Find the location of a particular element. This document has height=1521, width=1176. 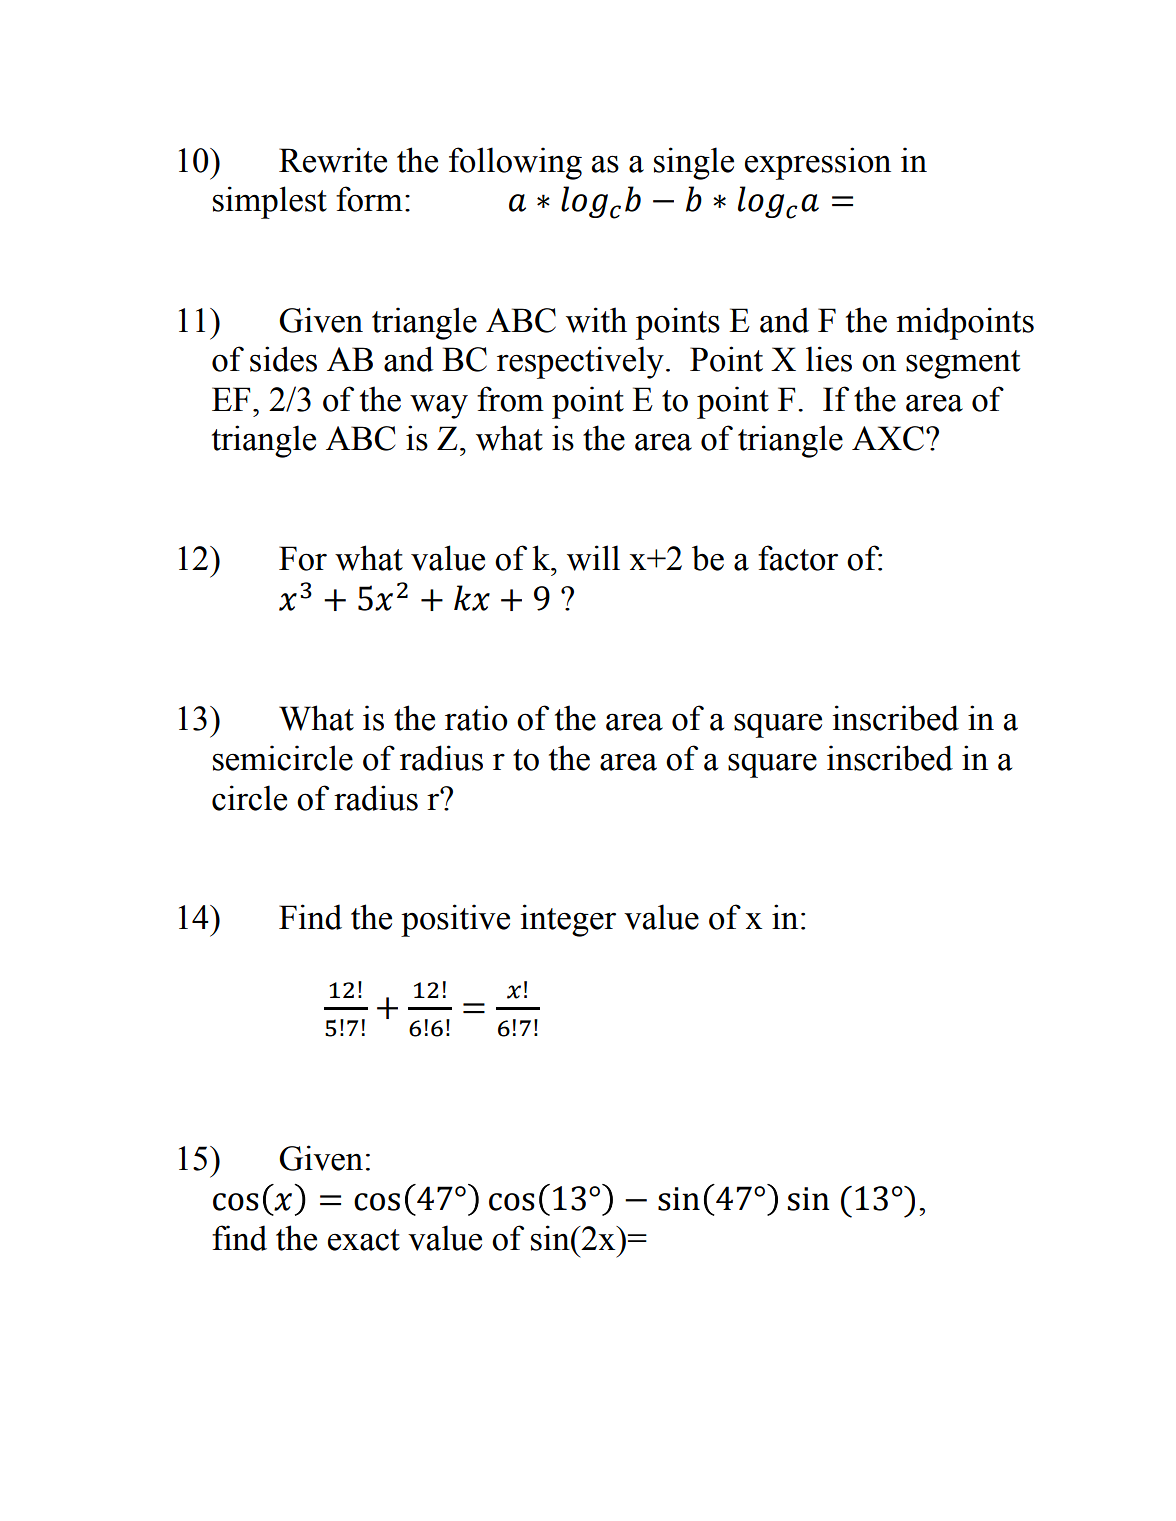

positive is located at coordinates (455, 920).
